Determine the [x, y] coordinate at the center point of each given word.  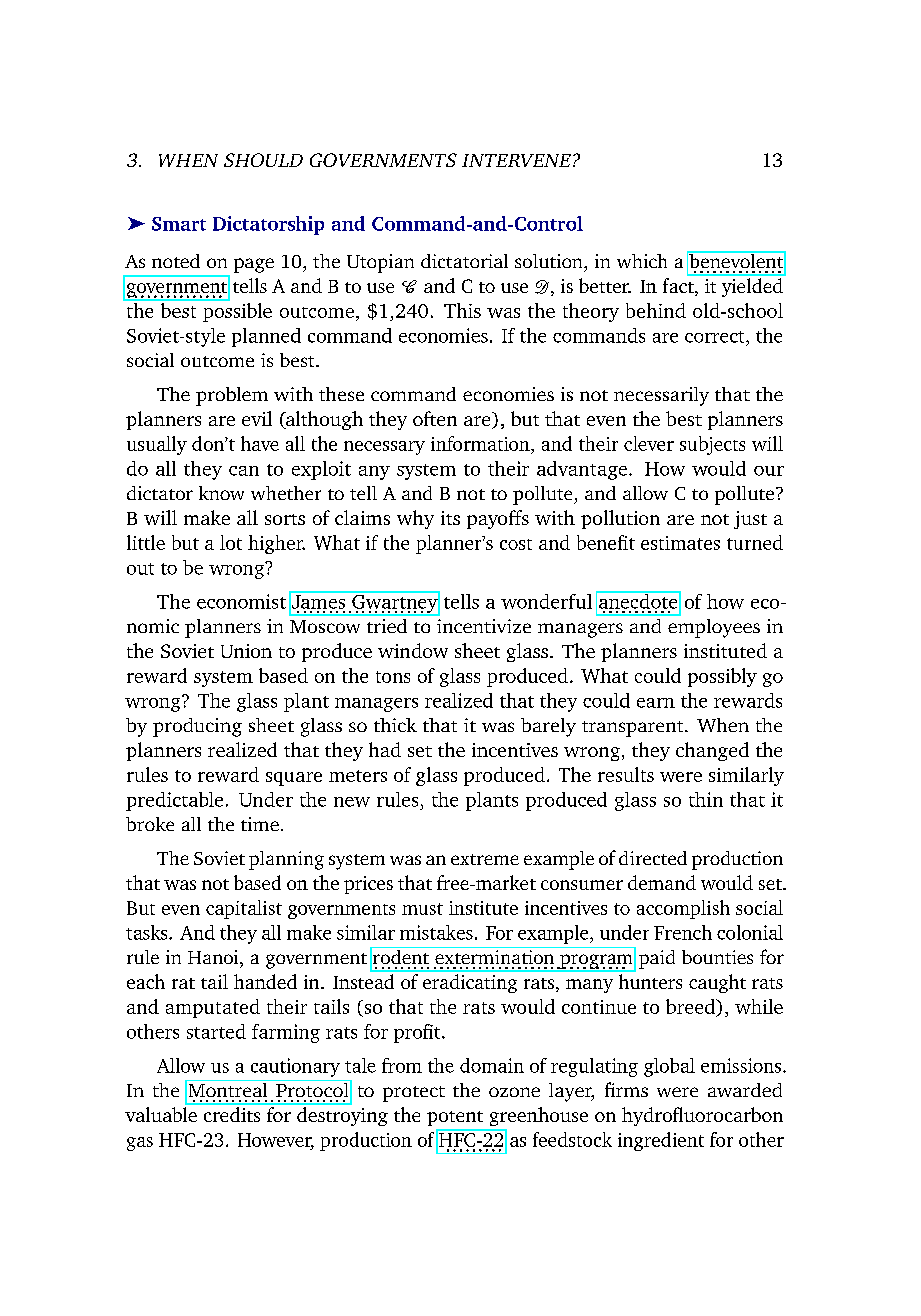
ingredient [661, 1141]
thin [706, 799]
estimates [680, 543]
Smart [179, 224]
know [221, 493]
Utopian [380, 263]
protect [414, 1094]
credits [232, 1114]
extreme [485, 859]
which [642, 261]
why [415, 519]
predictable [174, 801]
